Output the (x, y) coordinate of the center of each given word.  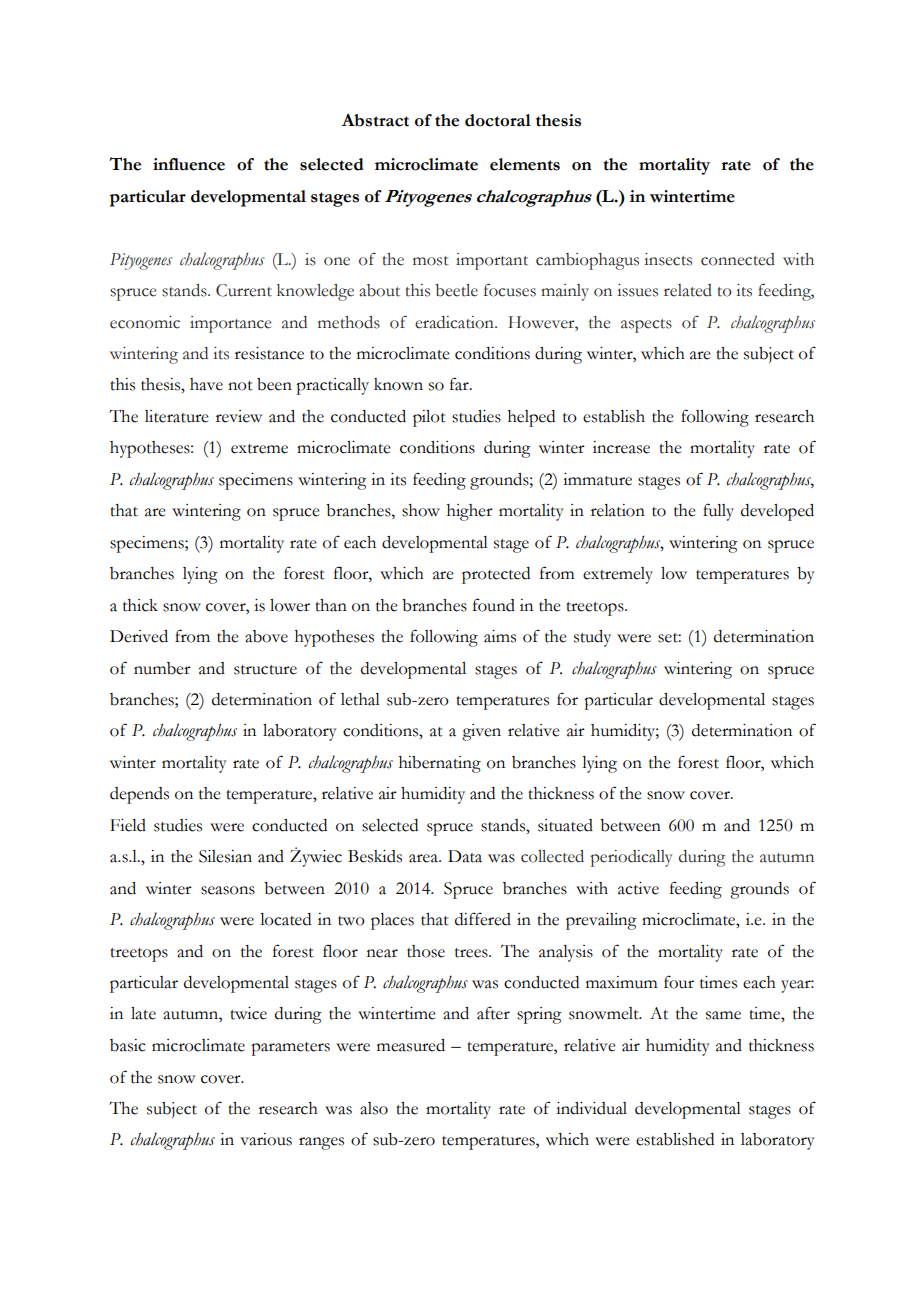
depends (139, 795)
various (266, 1139)
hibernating (440, 764)
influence (189, 164)
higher (470, 512)
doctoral (498, 120)
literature (177, 416)
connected (738, 259)
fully (718, 512)
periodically (631, 858)
